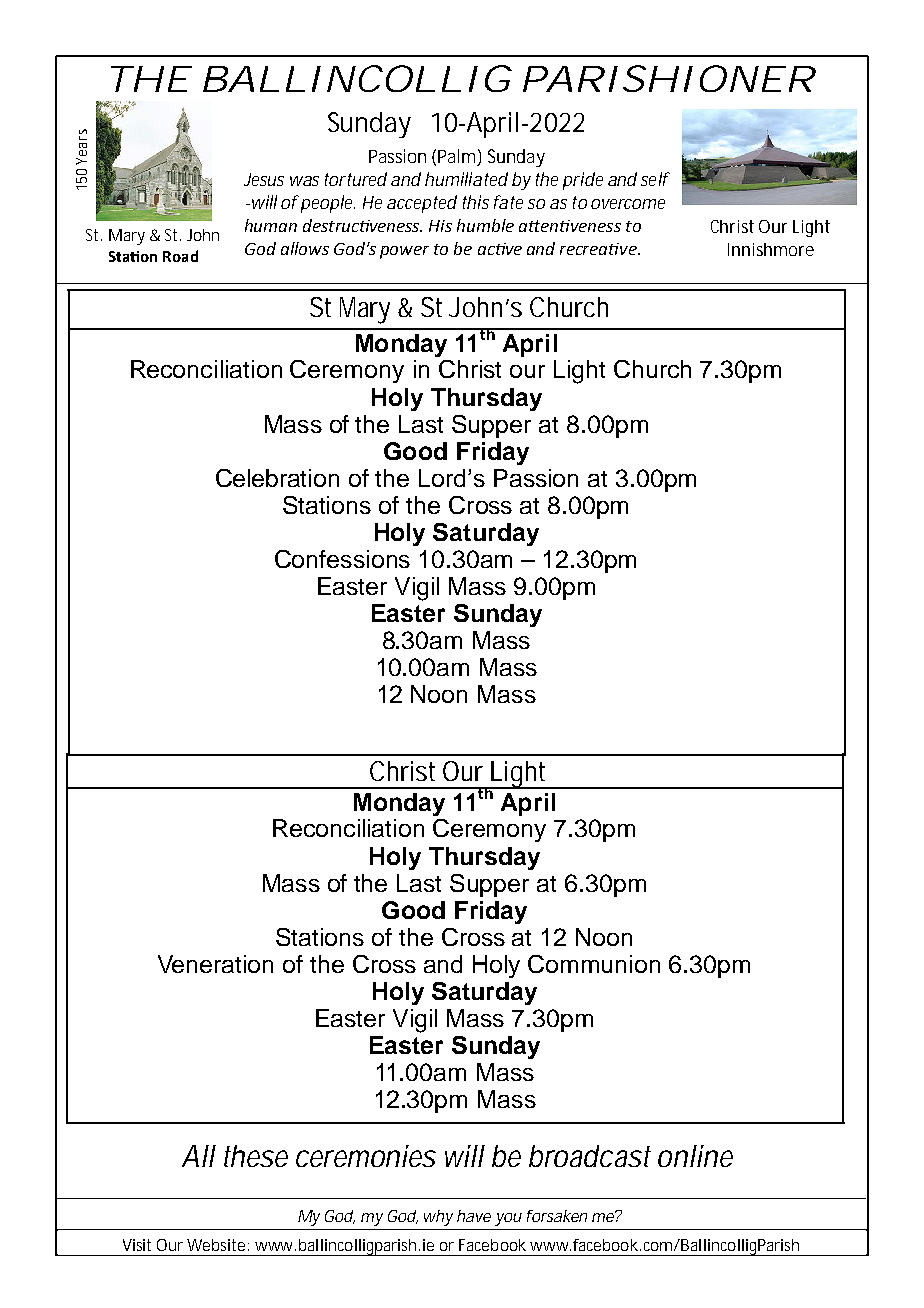 The width and height of the screenshot is (924, 1308). I want to click on Confessions, so click(342, 559).
